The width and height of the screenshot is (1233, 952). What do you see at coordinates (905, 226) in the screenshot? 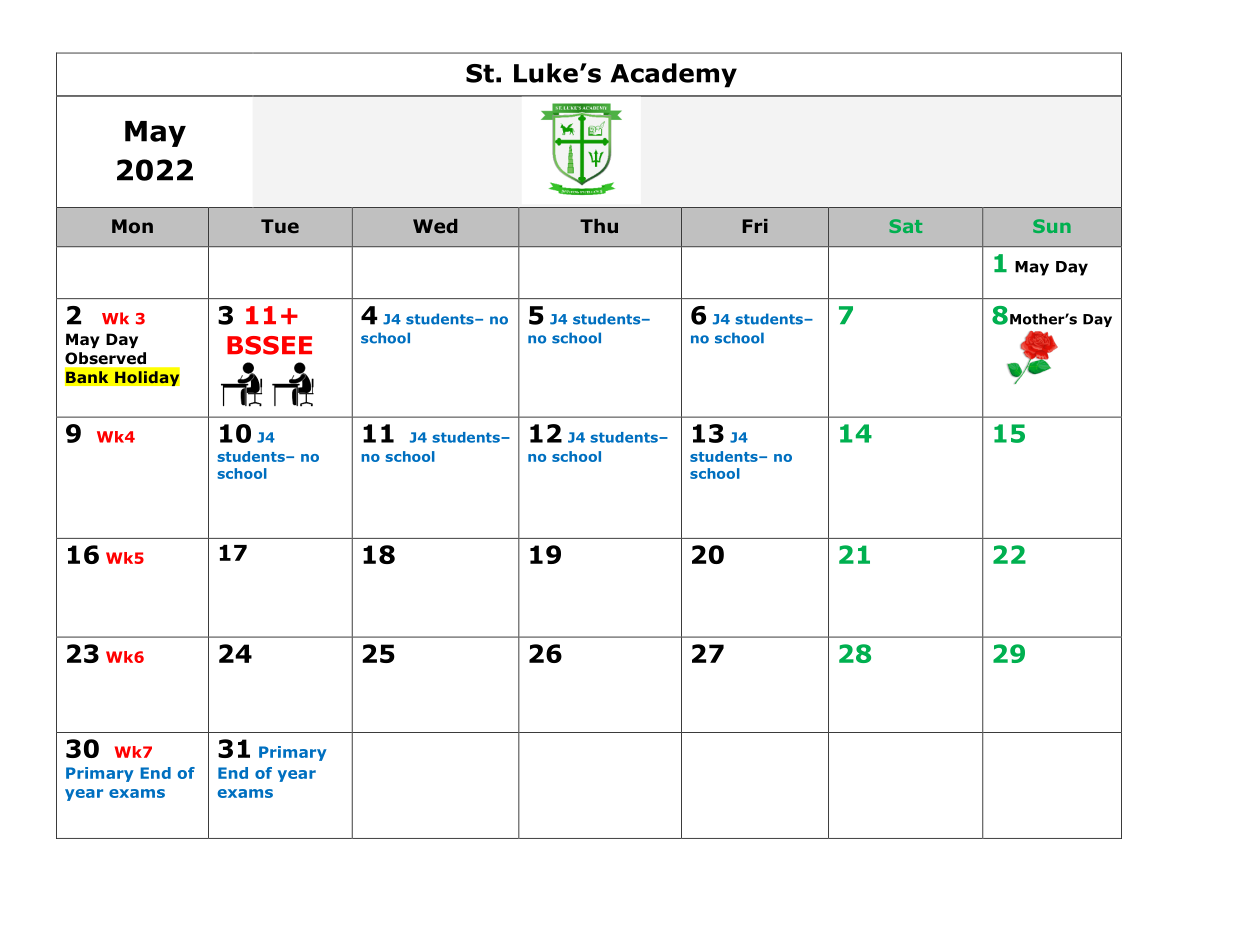
I see `Sat` at bounding box center [905, 226].
